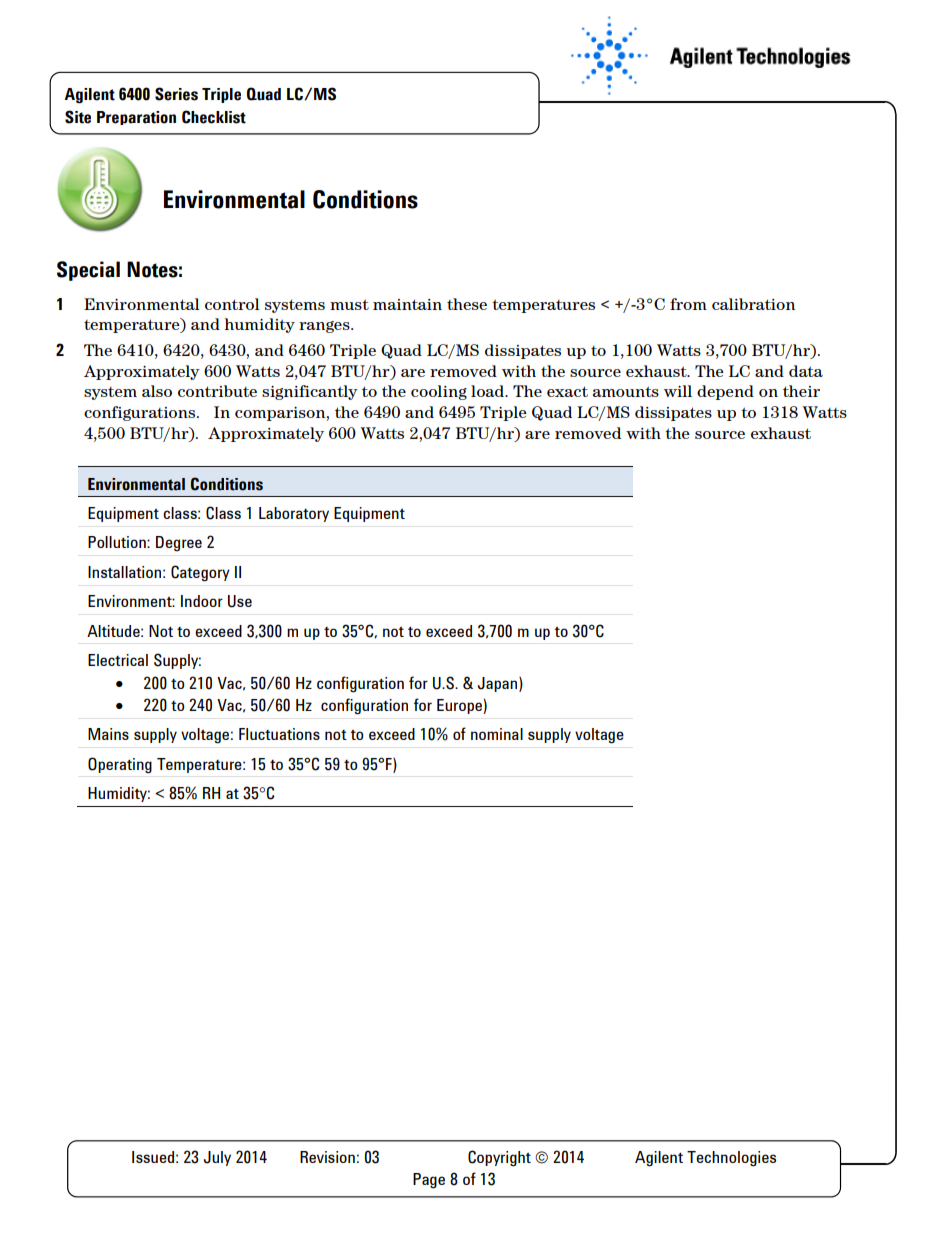 The width and height of the page is (952, 1233). What do you see at coordinates (499, 684) in the page?
I see `Japan` at bounding box center [499, 684].
